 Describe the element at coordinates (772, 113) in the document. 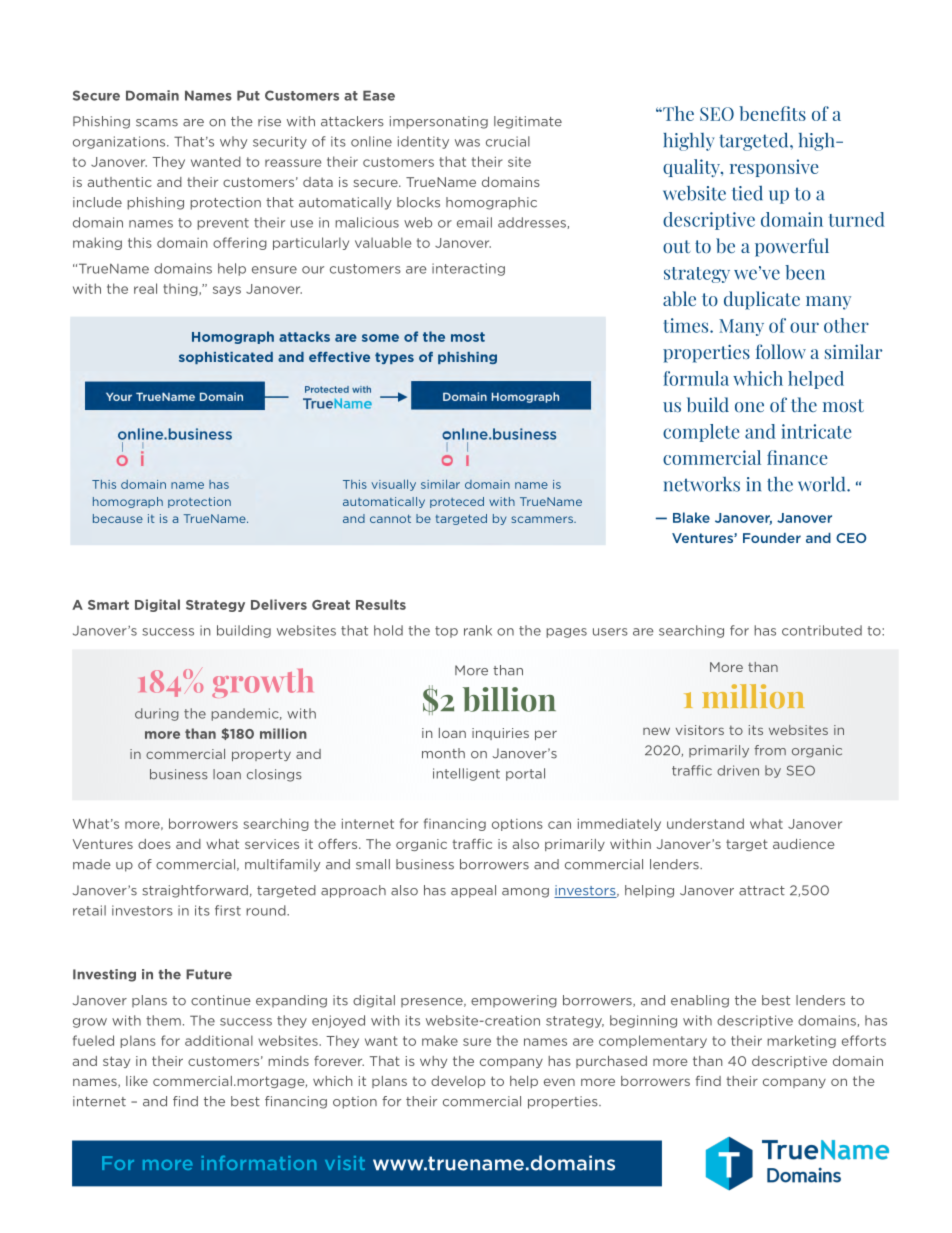

I see `benefits` at that location.
